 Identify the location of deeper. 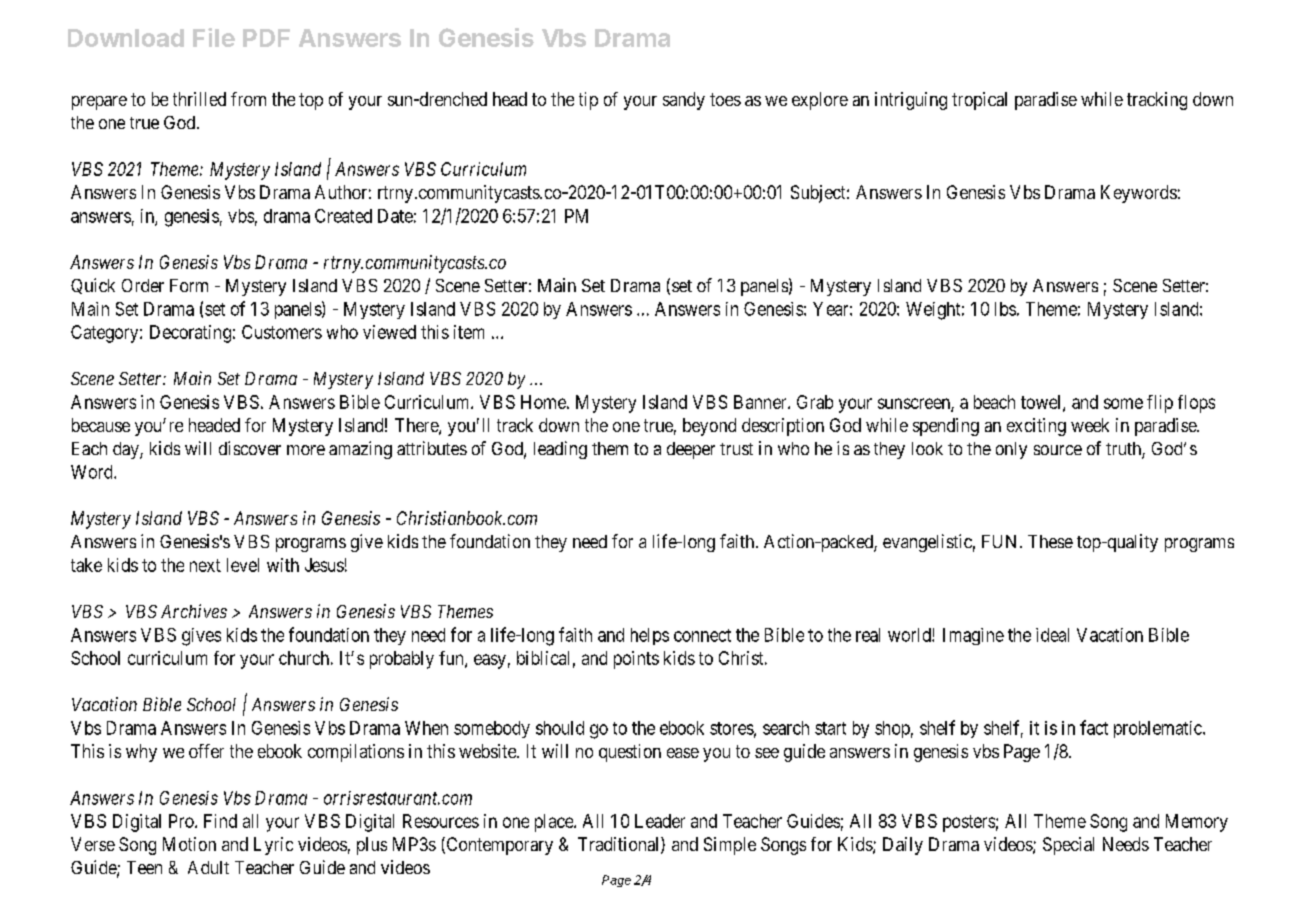
(691, 450).
